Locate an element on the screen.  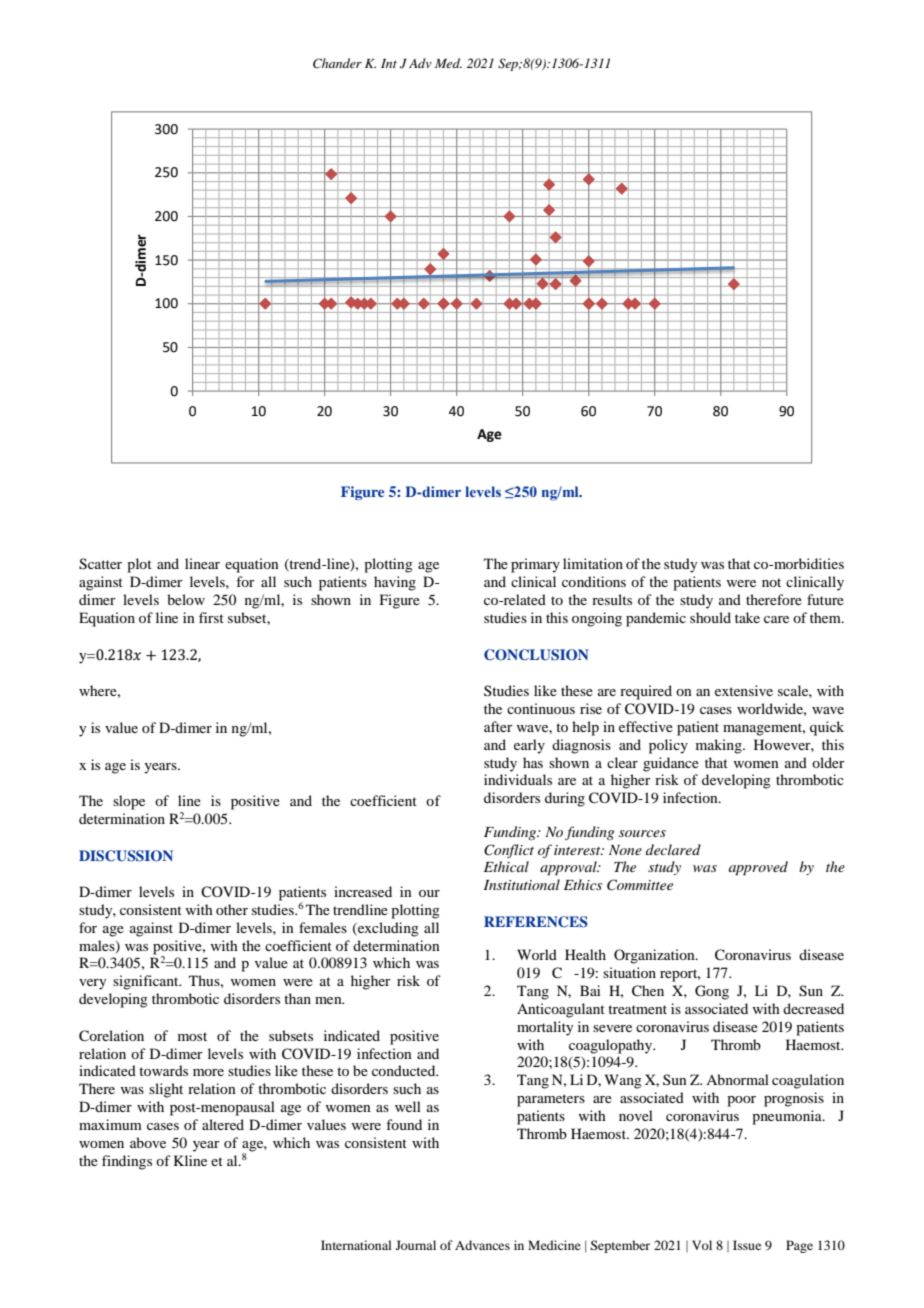
approved is located at coordinates (758, 868).
